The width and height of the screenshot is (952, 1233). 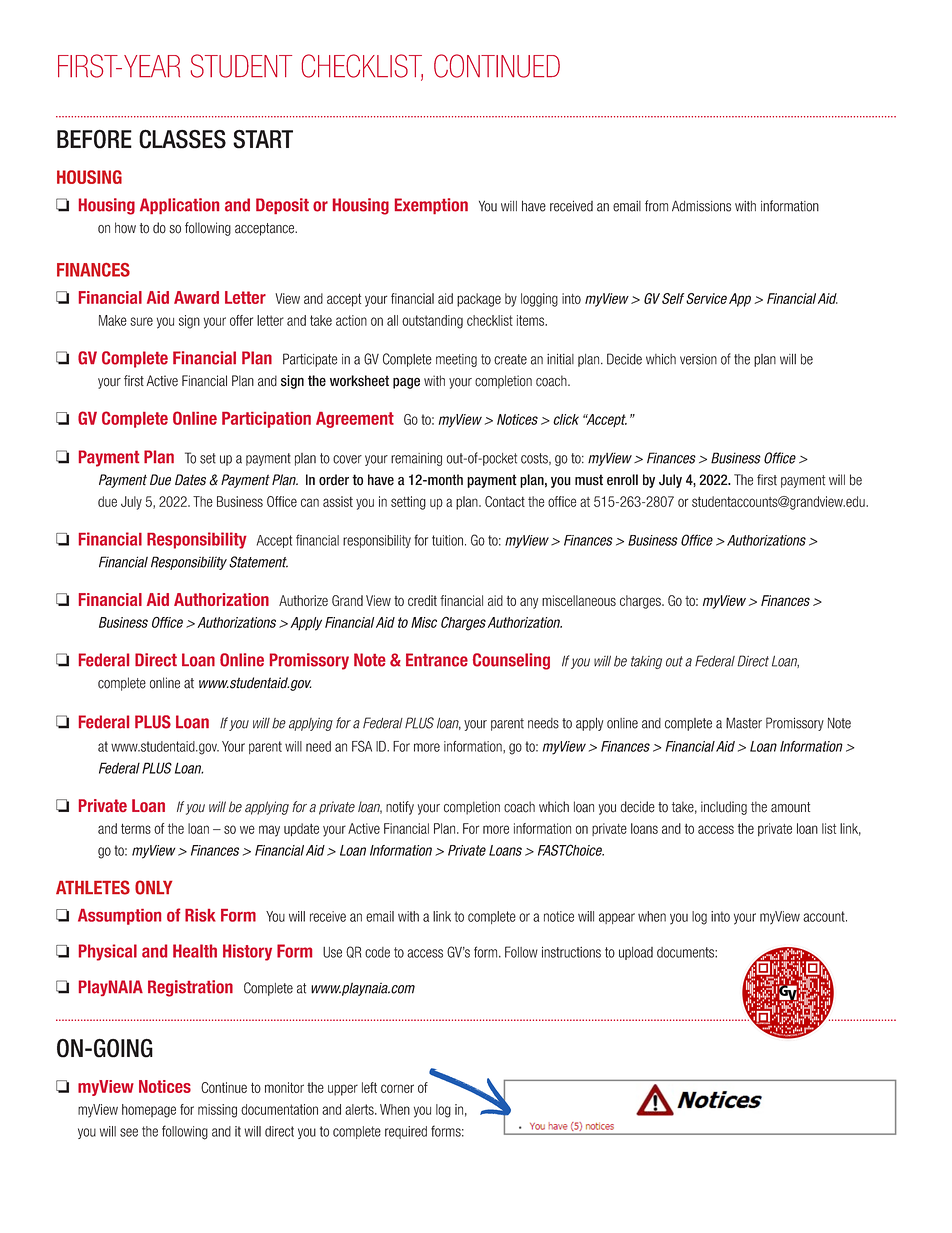 I want to click on corner, so click(x=397, y=1088).
